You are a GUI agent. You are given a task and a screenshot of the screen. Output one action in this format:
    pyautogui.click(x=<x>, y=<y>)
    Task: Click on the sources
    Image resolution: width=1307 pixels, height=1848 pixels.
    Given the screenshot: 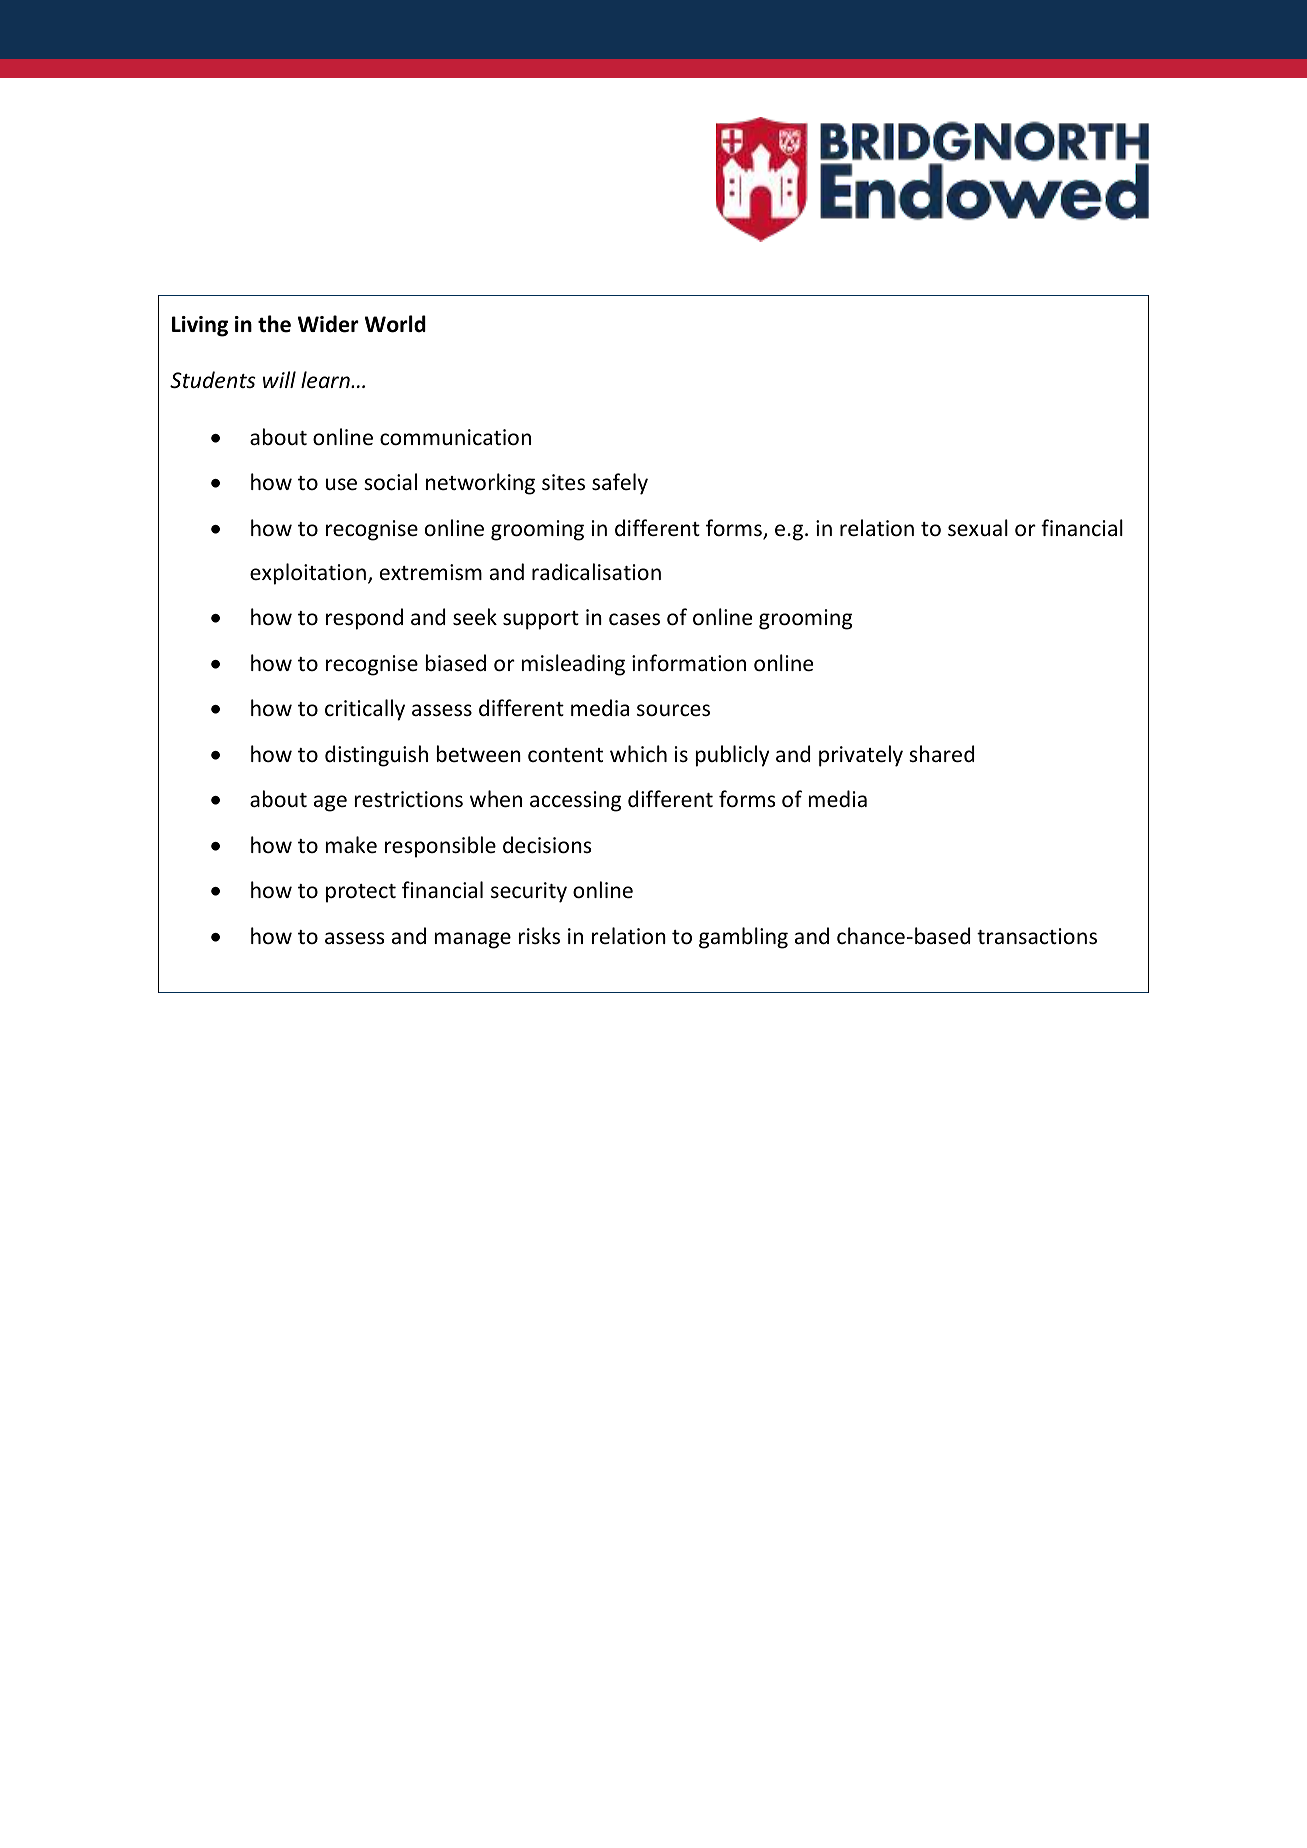 What is the action you would take?
    pyautogui.click(x=673, y=710)
